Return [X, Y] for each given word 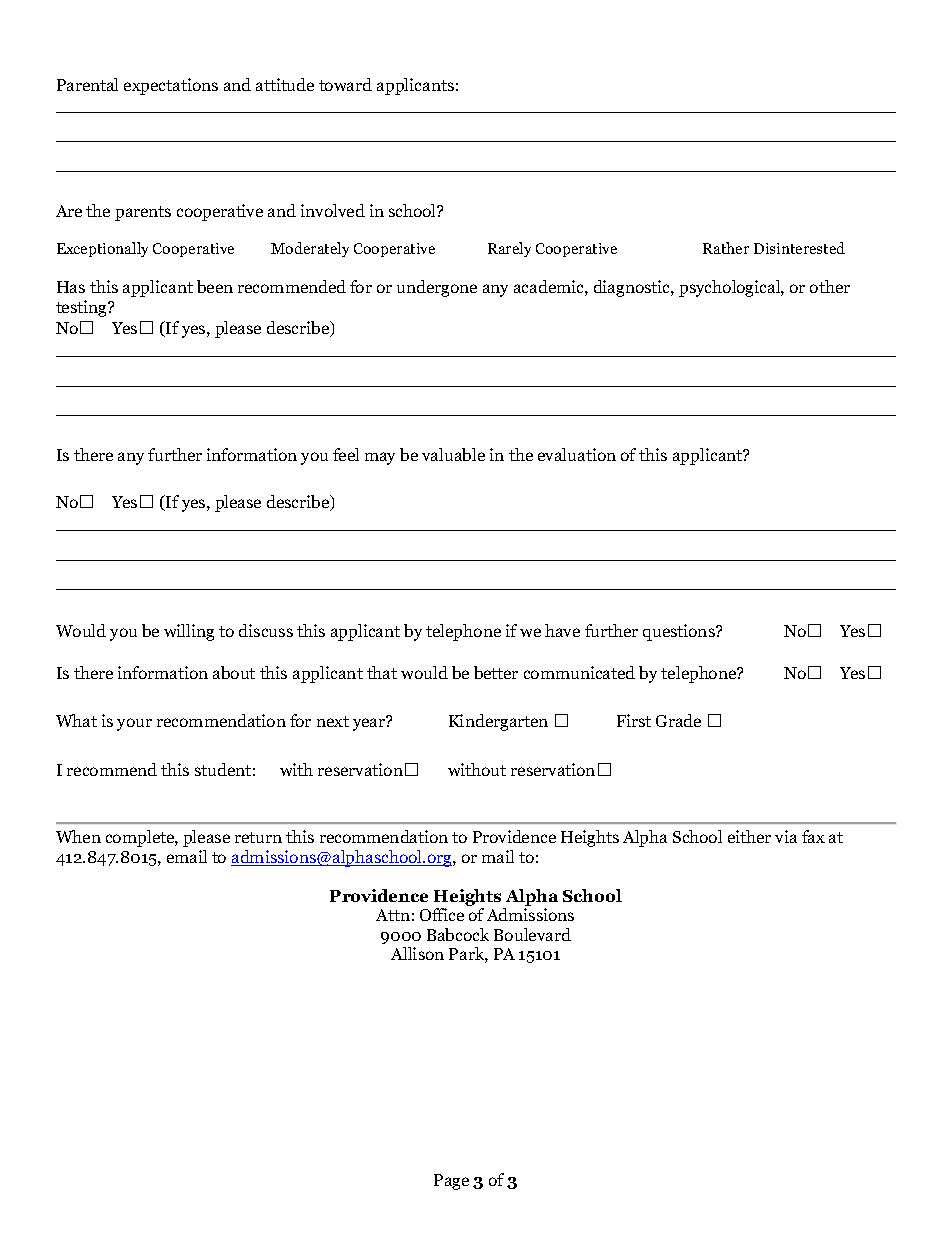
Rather [726, 248]
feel [346, 454]
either [749, 836]
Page [451, 1182]
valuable [453, 454]
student [223, 769]
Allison [417, 953]
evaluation [577, 454]
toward [345, 84]
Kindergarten [498, 722]
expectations [171, 86]
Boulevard [532, 934]
